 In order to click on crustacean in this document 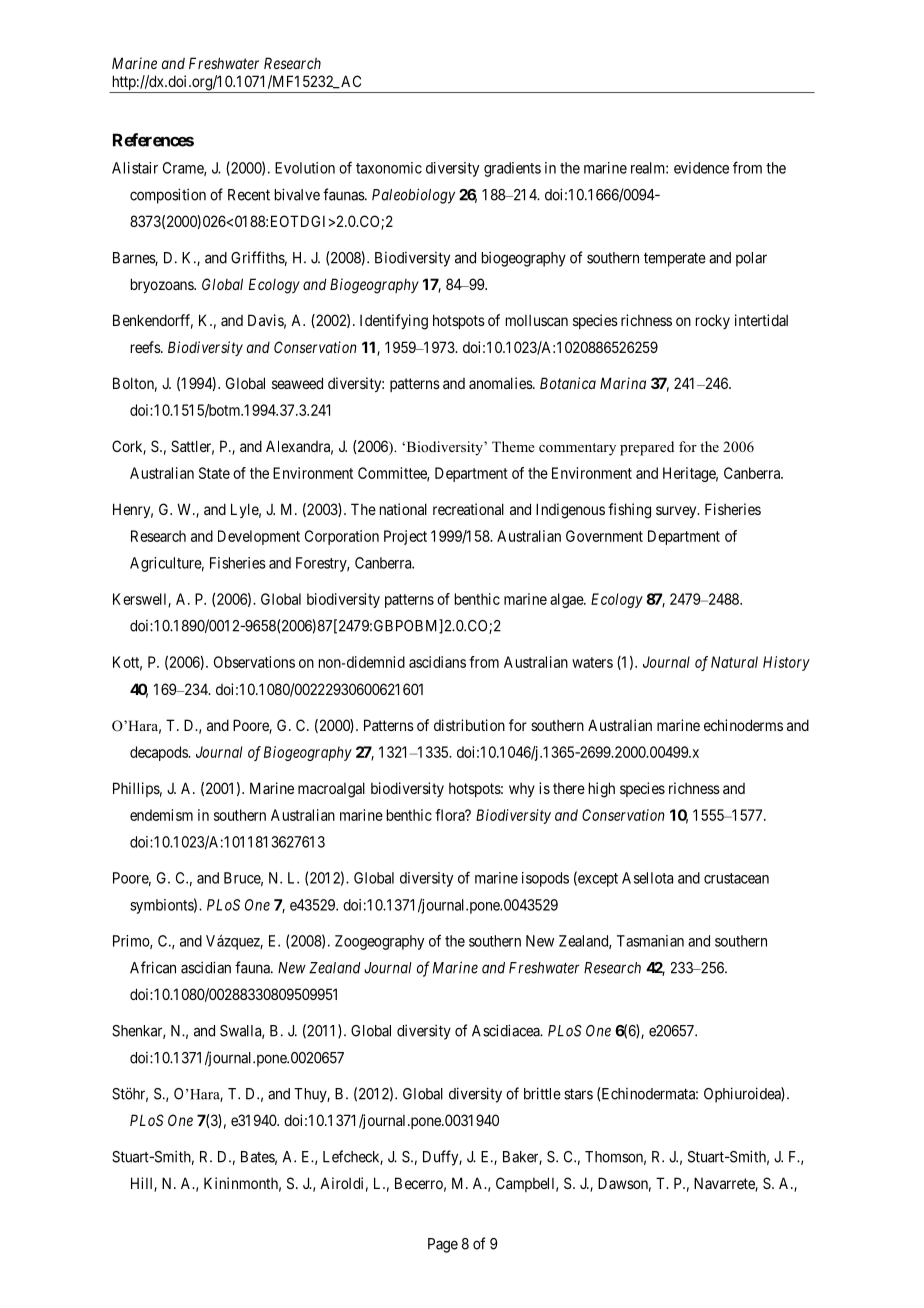, I will do `click(736, 878)`.
